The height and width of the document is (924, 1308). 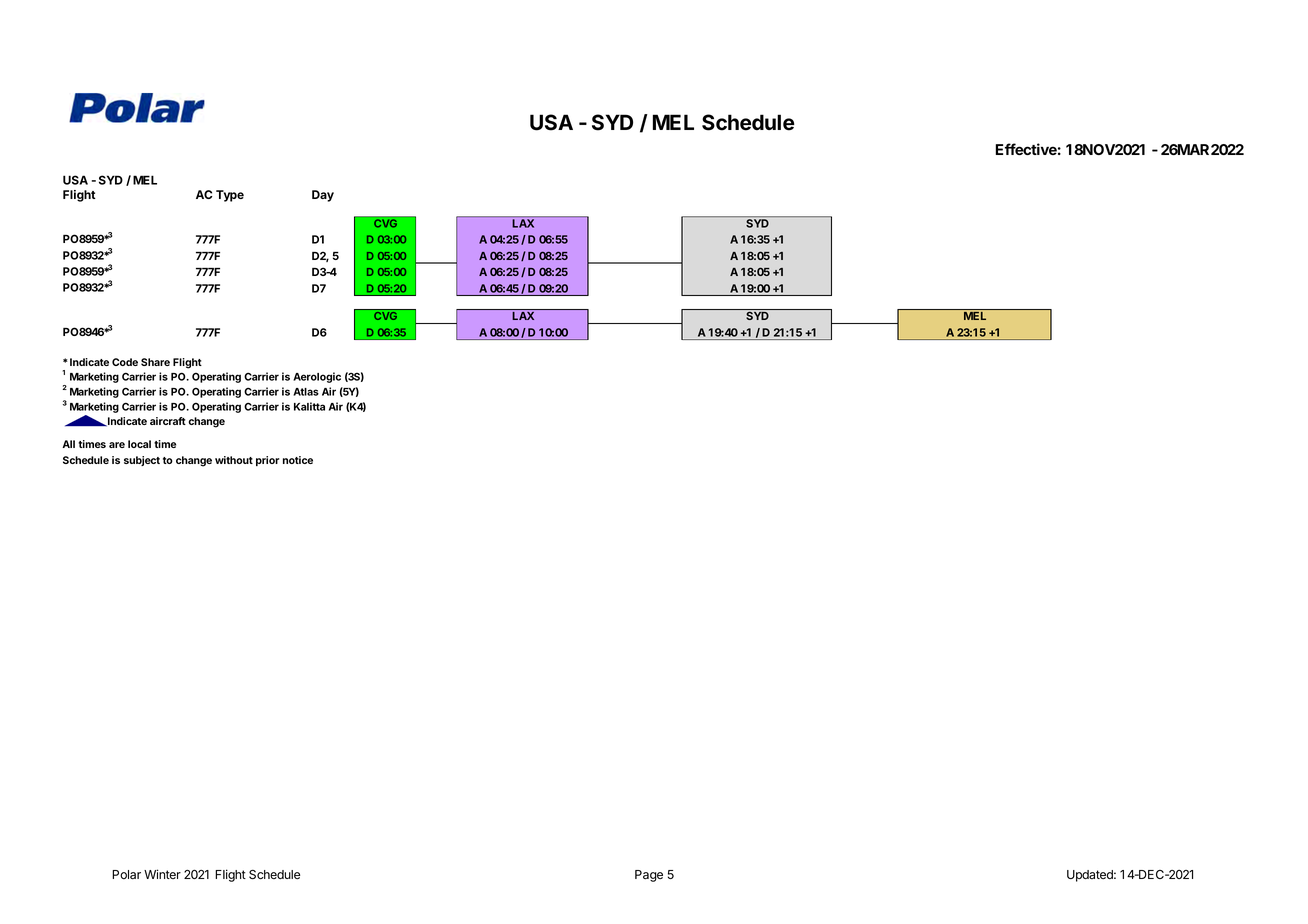 I want to click on Code, so click(x=125, y=362).
